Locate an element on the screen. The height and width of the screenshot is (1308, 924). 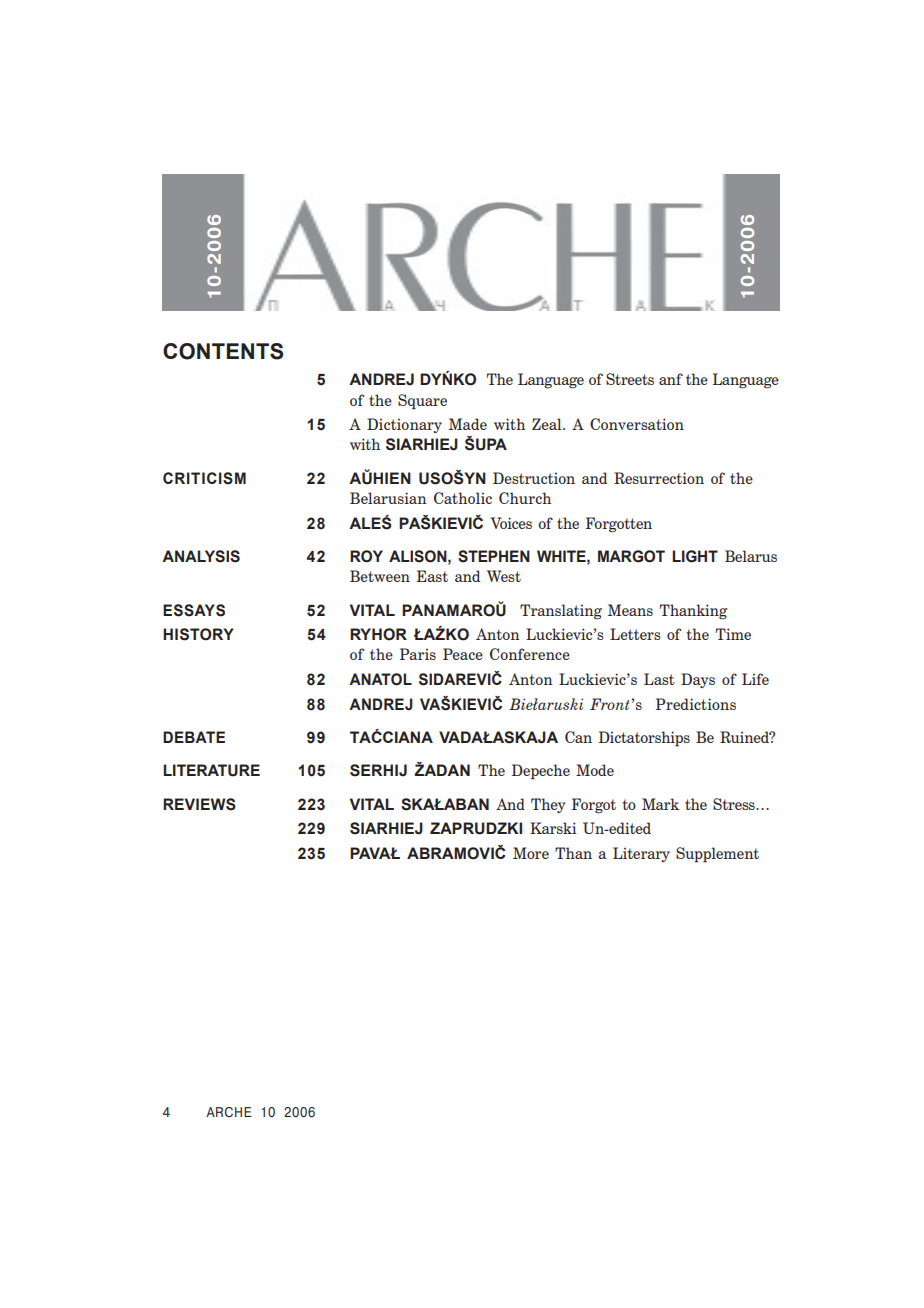
Peace is located at coordinates (463, 654).
